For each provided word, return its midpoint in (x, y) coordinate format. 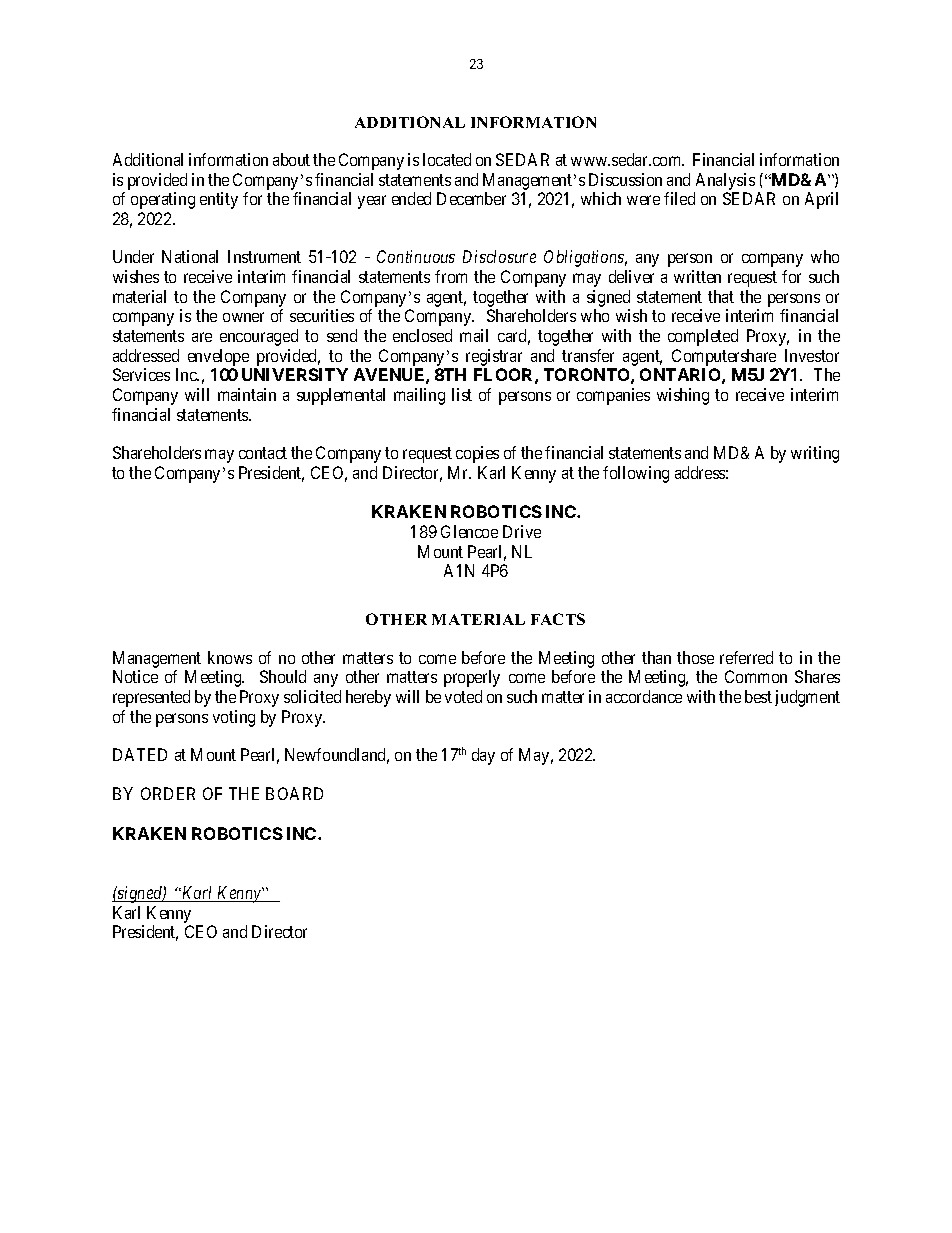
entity (219, 200)
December (471, 198)
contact (263, 453)
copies (477, 454)
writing (815, 454)
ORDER (168, 793)
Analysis (725, 181)
